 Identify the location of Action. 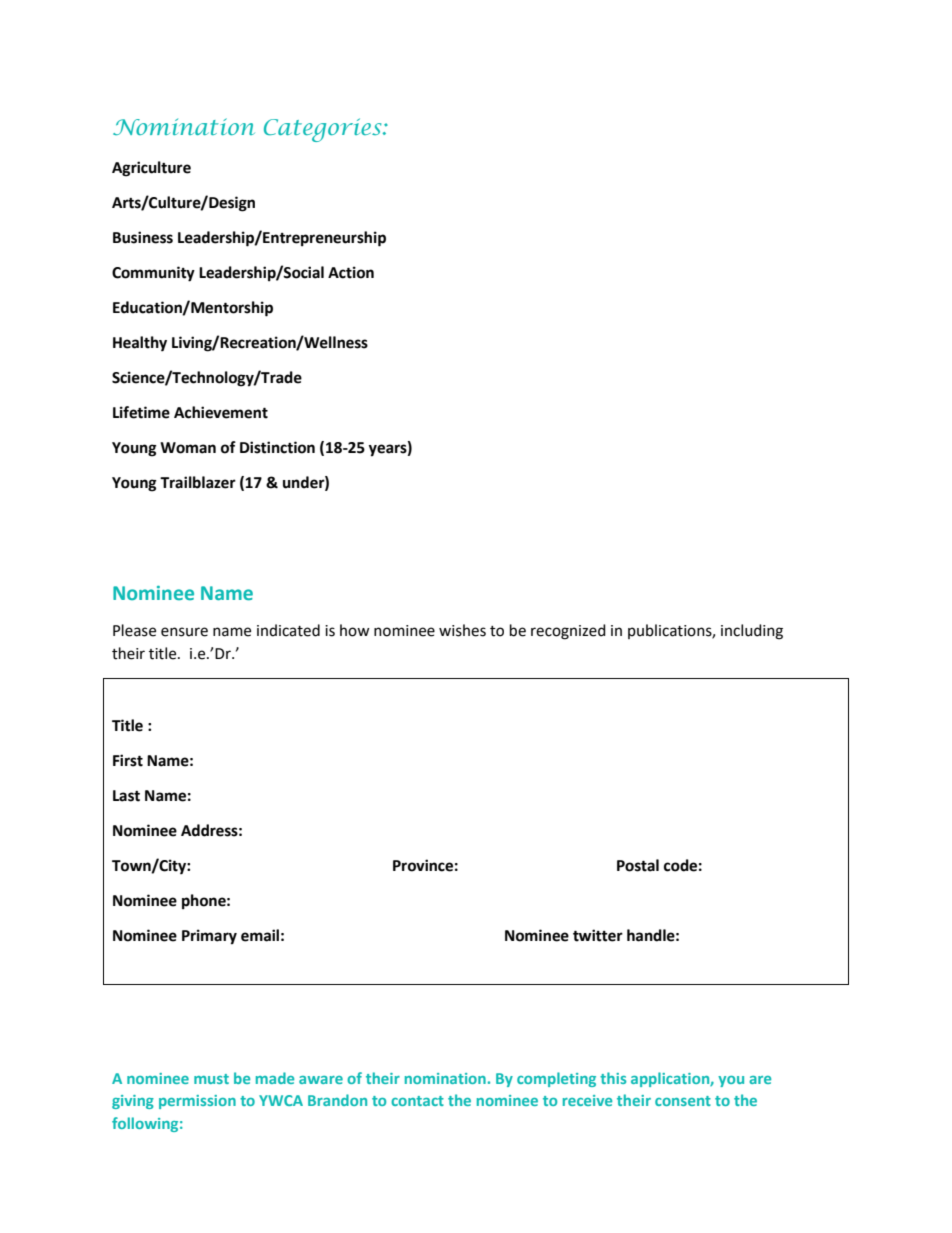
(351, 272).
